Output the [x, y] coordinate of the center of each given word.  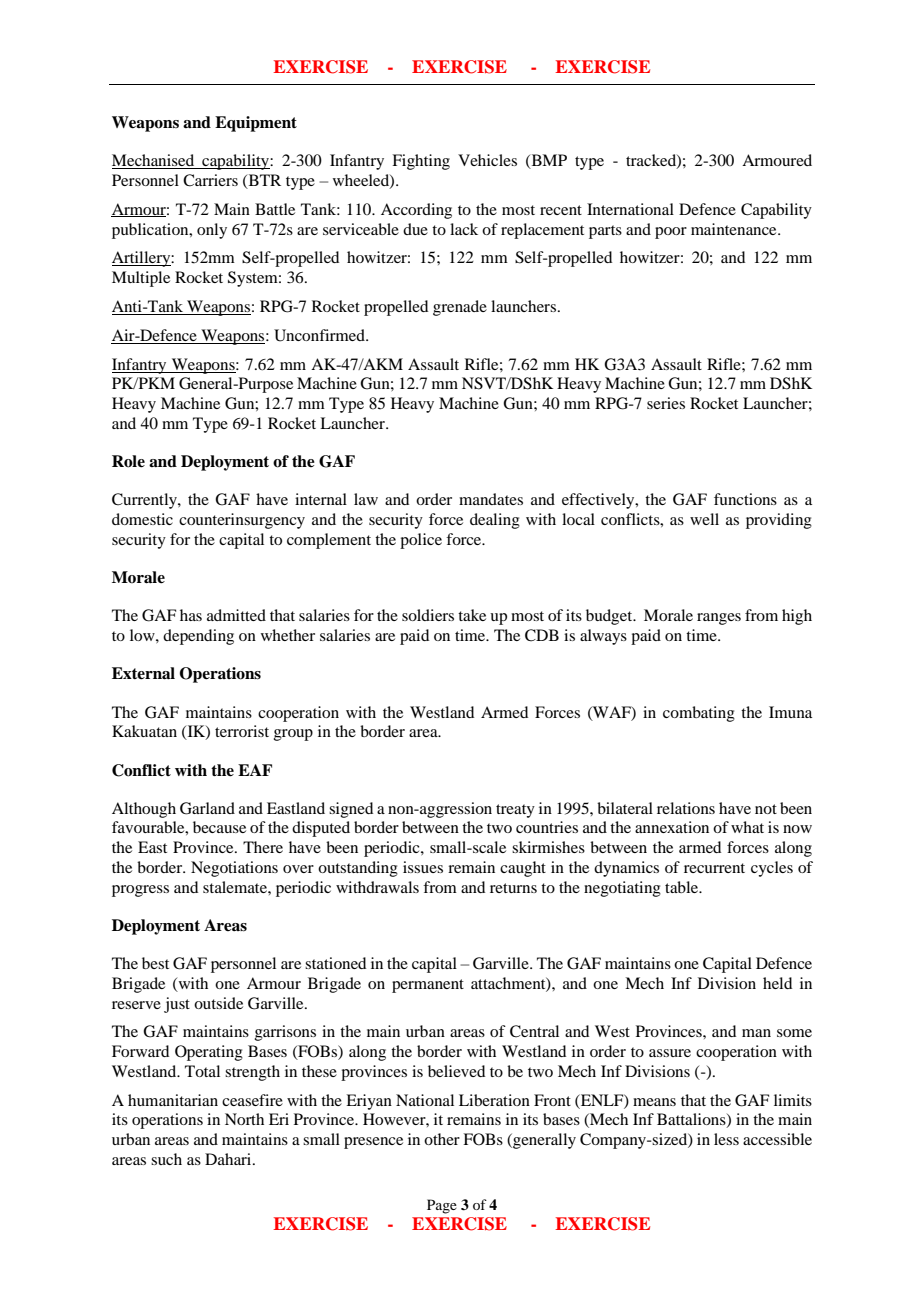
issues [423, 867]
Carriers [210, 180]
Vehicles [487, 160]
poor [671, 233]
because [219, 827]
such [166, 1159]
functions [745, 499]
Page [442, 1206]
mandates [491, 499]
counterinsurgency [242, 521]
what [747, 827]
